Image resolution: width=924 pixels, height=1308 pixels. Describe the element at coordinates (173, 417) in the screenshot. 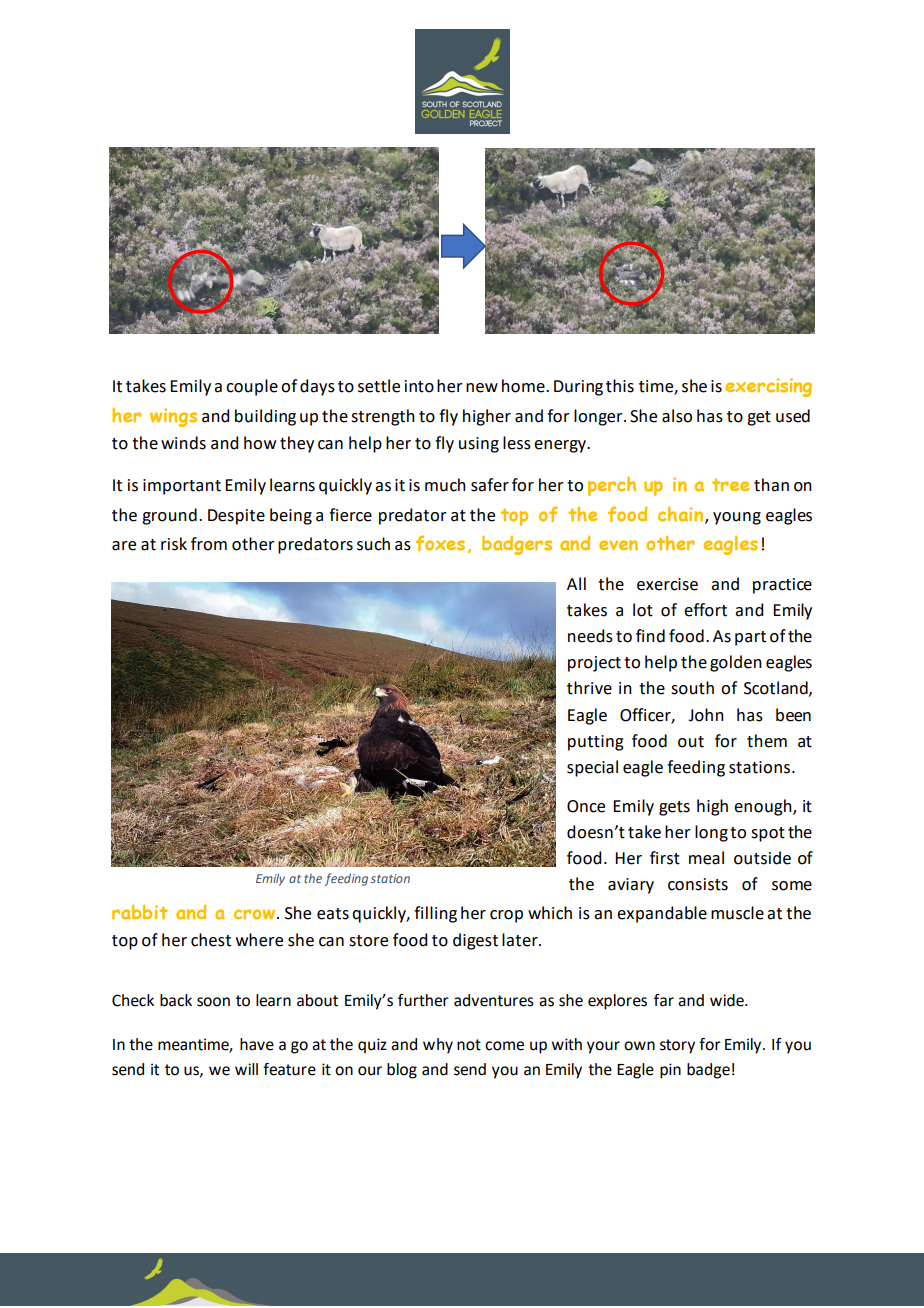

I see `wings` at that location.
